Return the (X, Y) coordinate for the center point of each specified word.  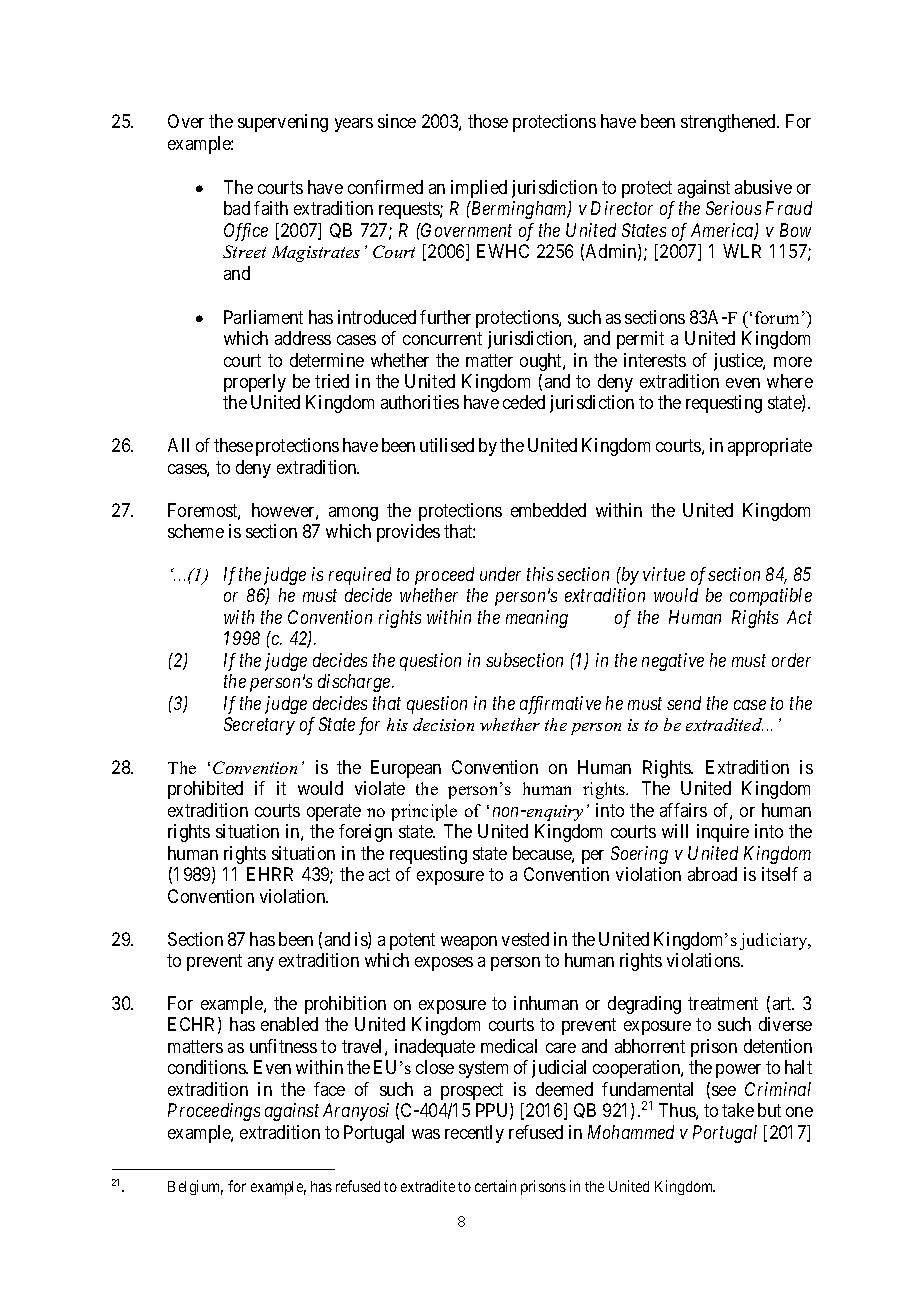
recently (474, 1134)
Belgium (195, 1187)
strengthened (729, 123)
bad (237, 208)
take (738, 1110)
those (488, 121)
